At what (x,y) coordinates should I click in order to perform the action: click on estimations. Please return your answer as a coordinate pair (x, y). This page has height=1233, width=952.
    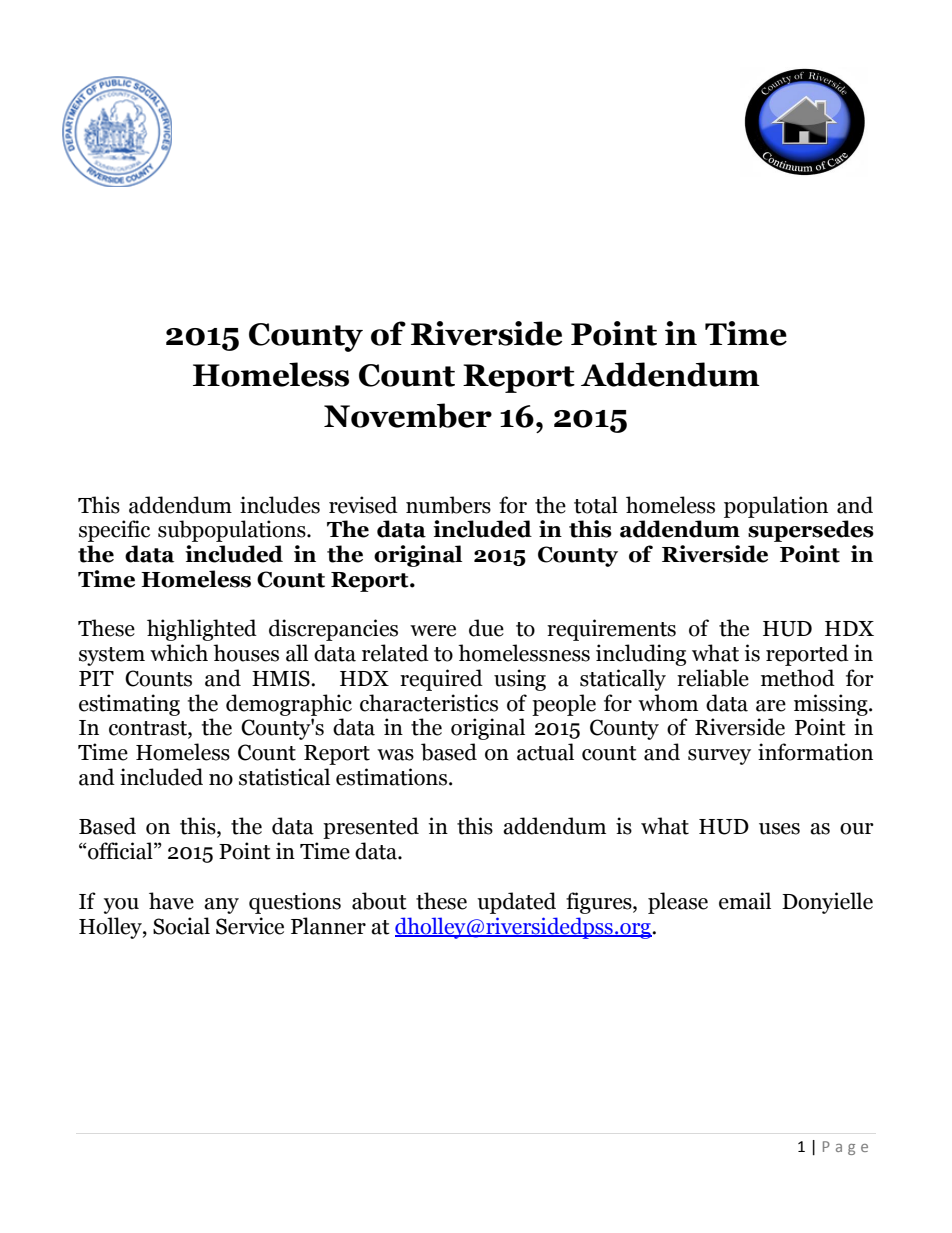
    Looking at the image, I should click on (393, 777).
